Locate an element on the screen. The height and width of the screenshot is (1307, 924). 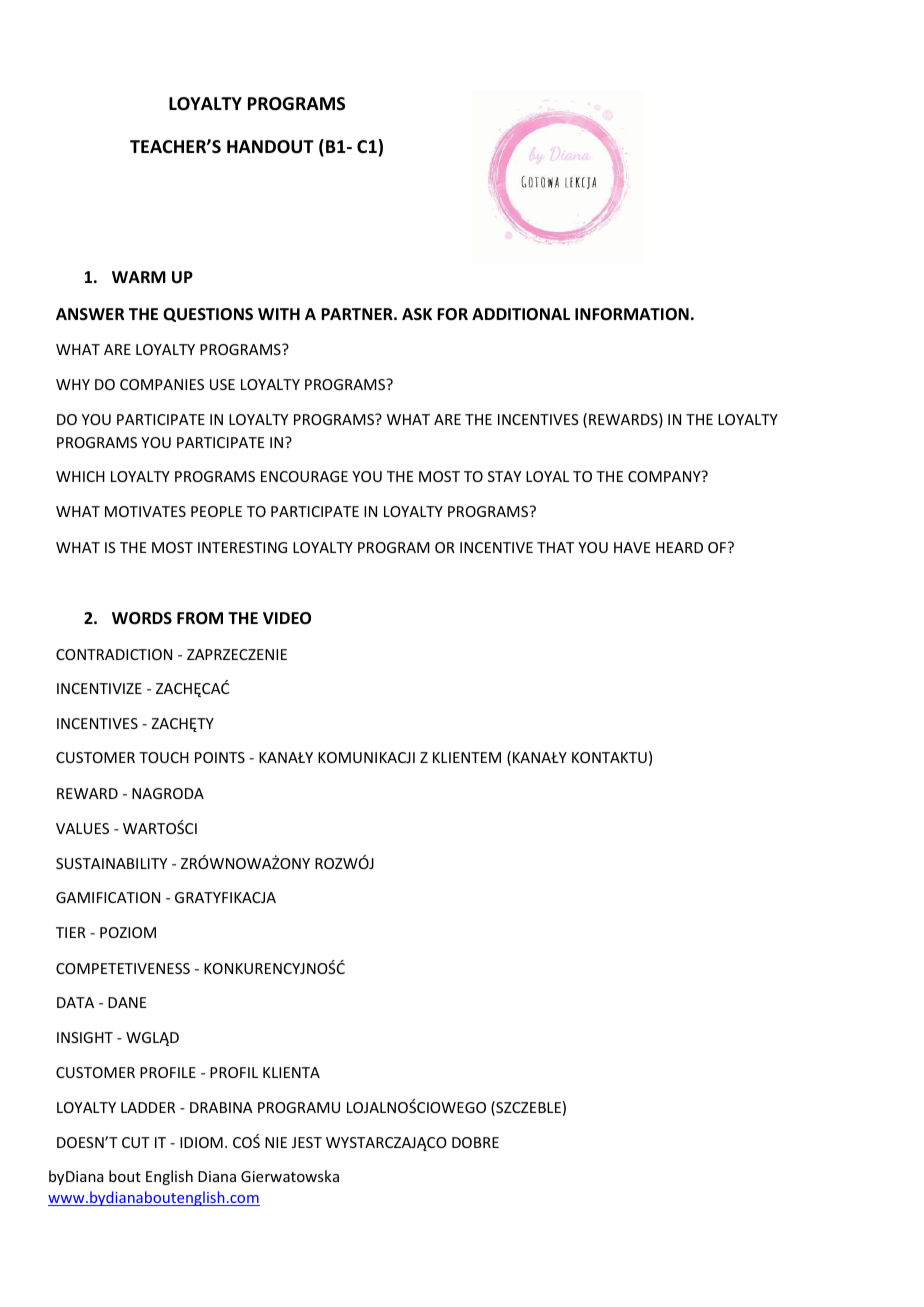
WARM is located at coordinates (139, 277).
